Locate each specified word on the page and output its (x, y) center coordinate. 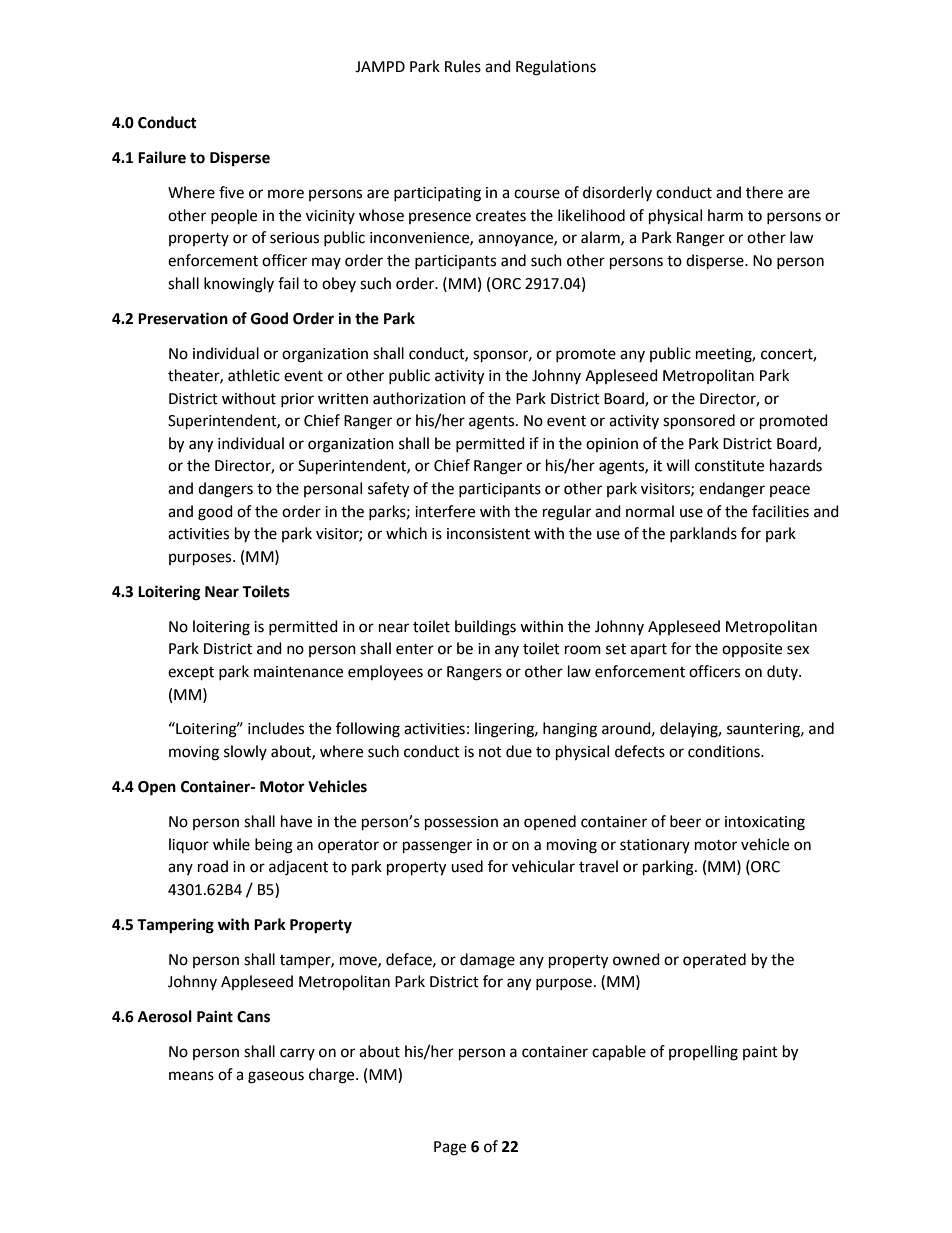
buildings (485, 628)
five (231, 192)
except (191, 674)
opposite (752, 650)
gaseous (276, 1077)
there (764, 192)
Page (450, 1148)
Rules (463, 66)
